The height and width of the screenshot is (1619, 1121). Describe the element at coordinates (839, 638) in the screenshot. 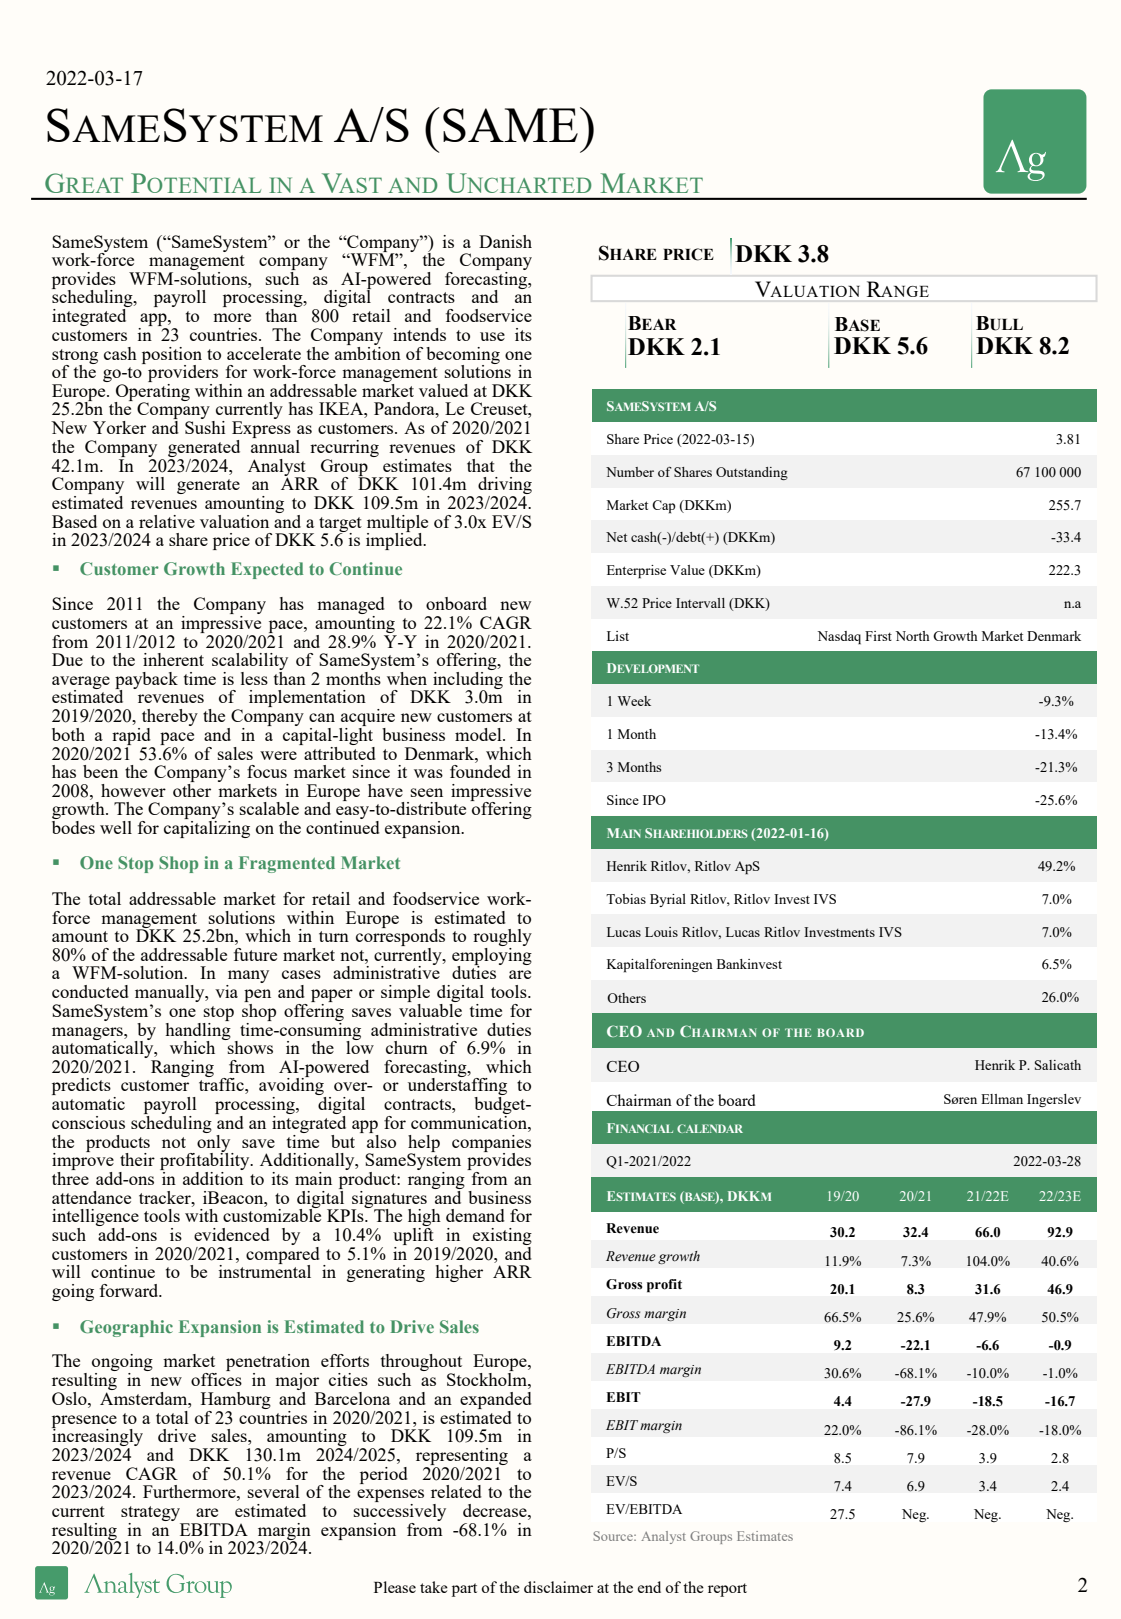

I see `Nasdaq` at that location.
